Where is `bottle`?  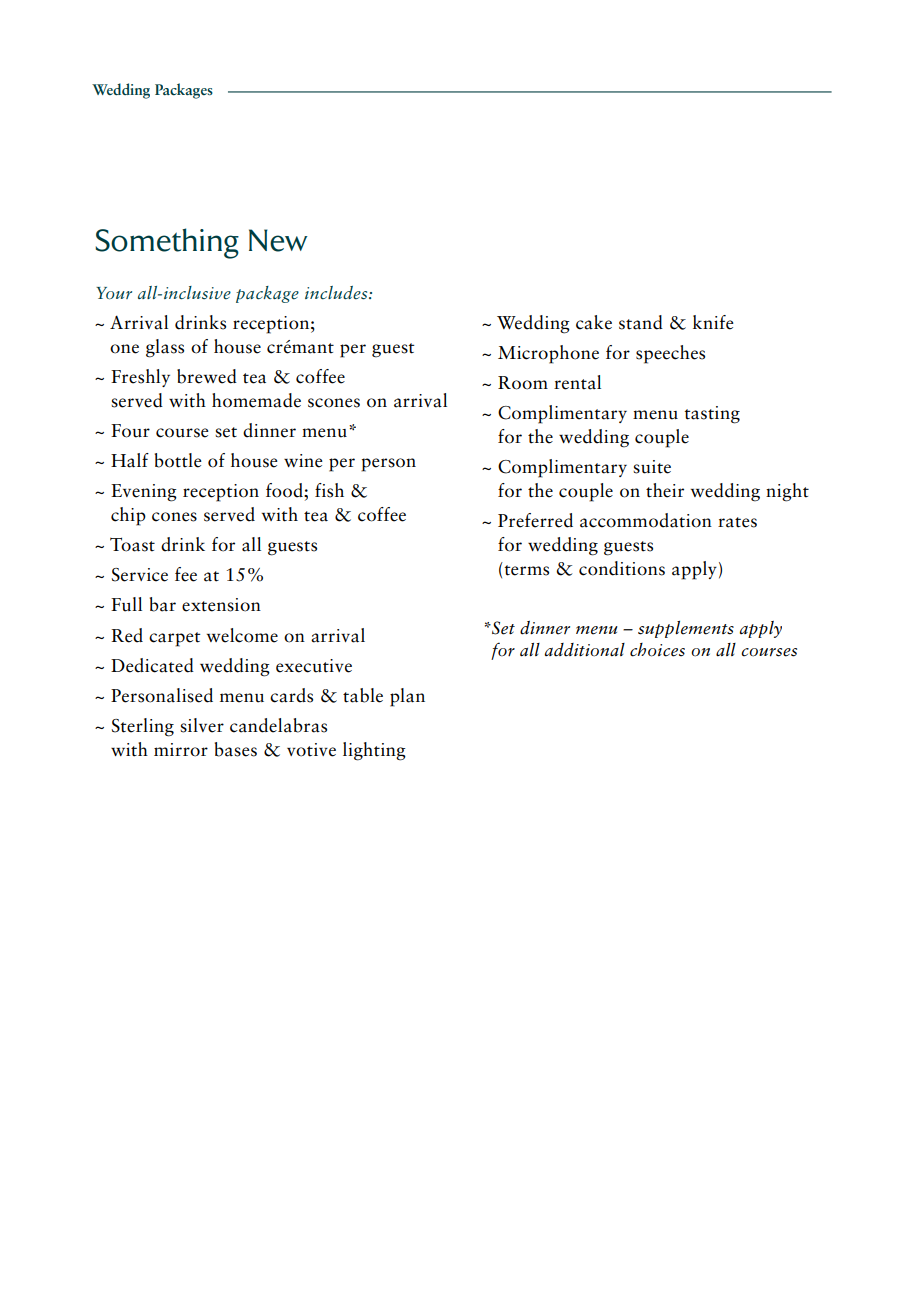 bottle is located at coordinates (178, 460).
